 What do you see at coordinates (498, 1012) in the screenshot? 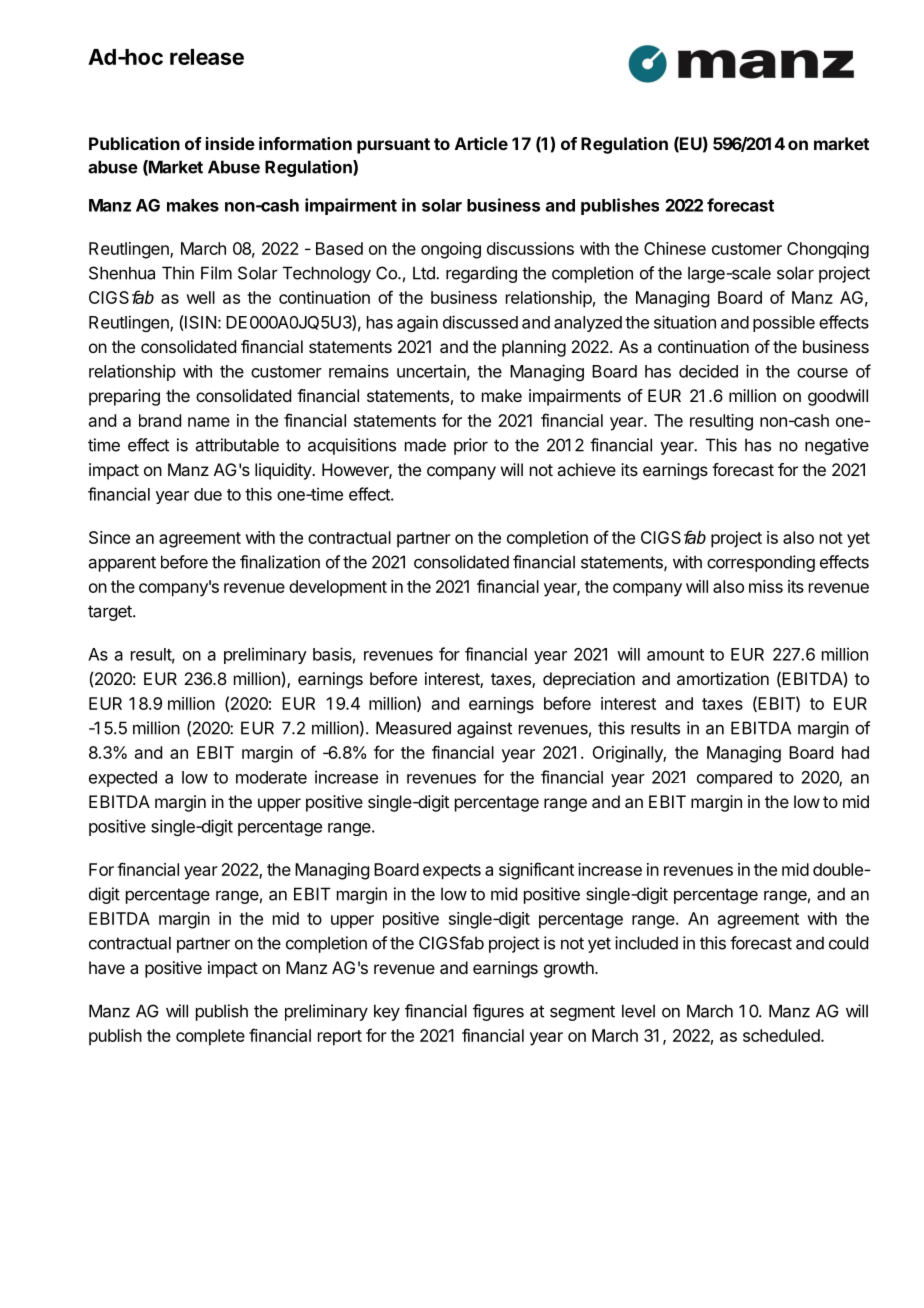
I see `figures` at bounding box center [498, 1012].
